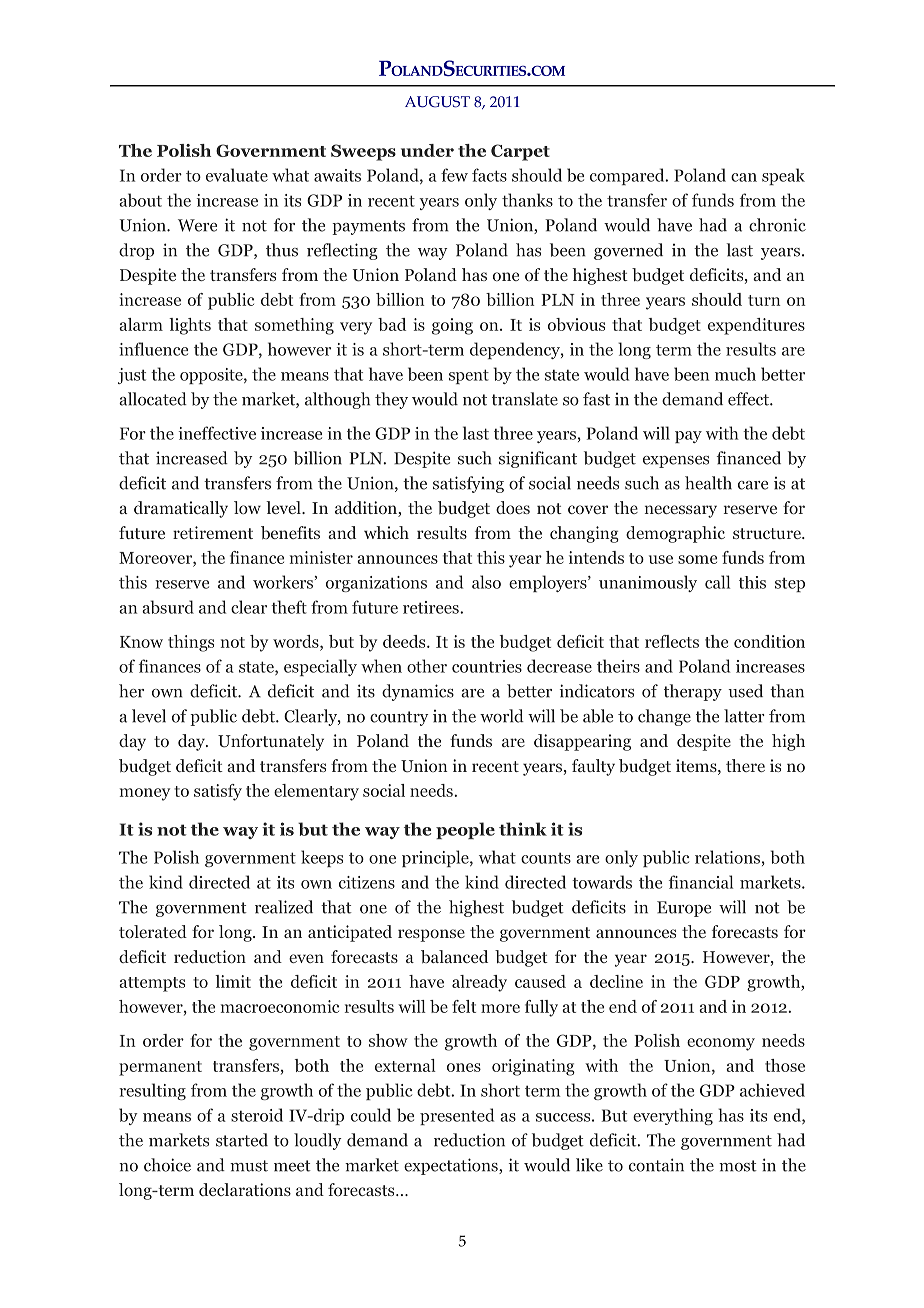  I want to click on spent, so click(469, 376).
